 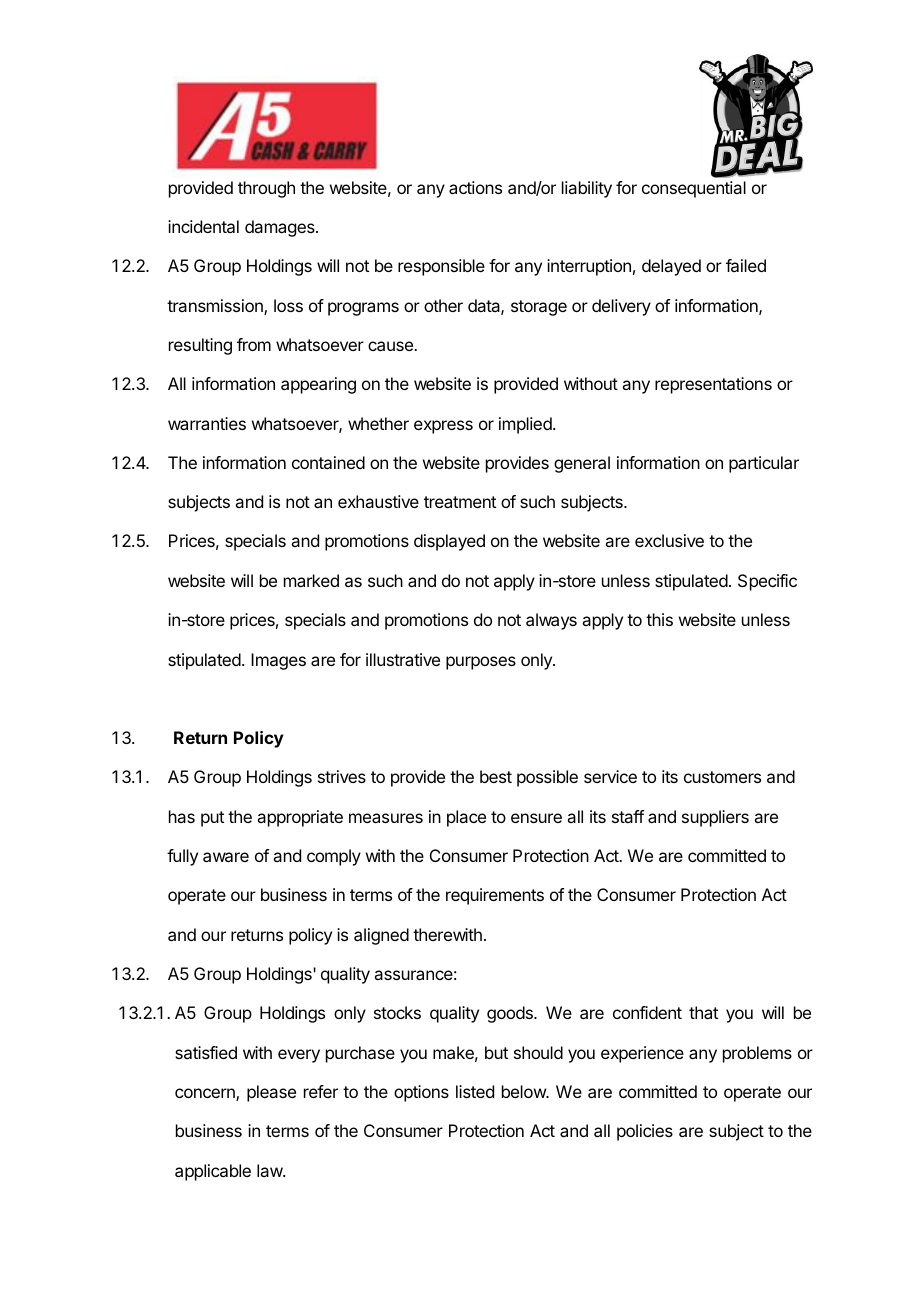 I want to click on this, so click(x=659, y=619).
